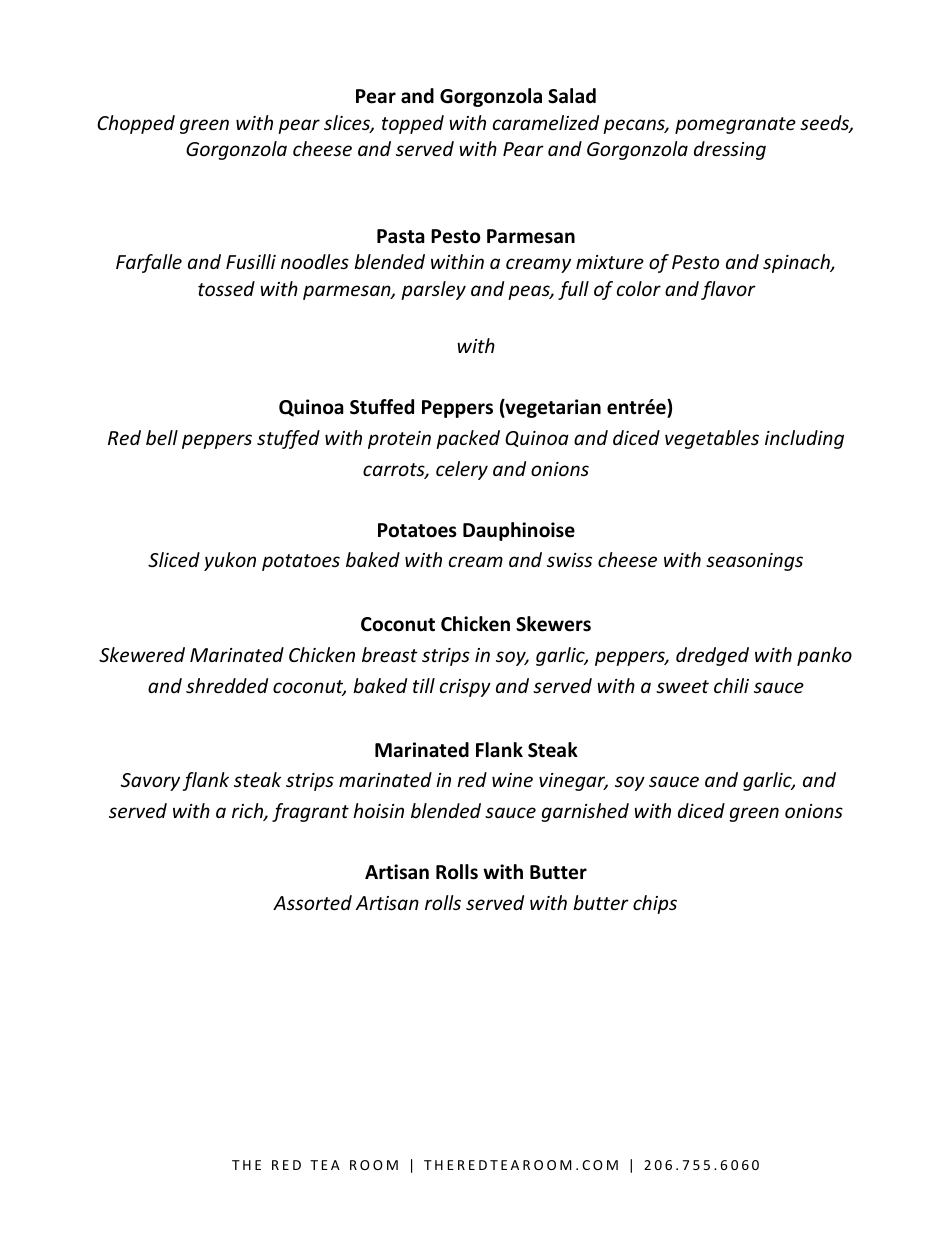  I want to click on Skewers, so click(553, 624).
